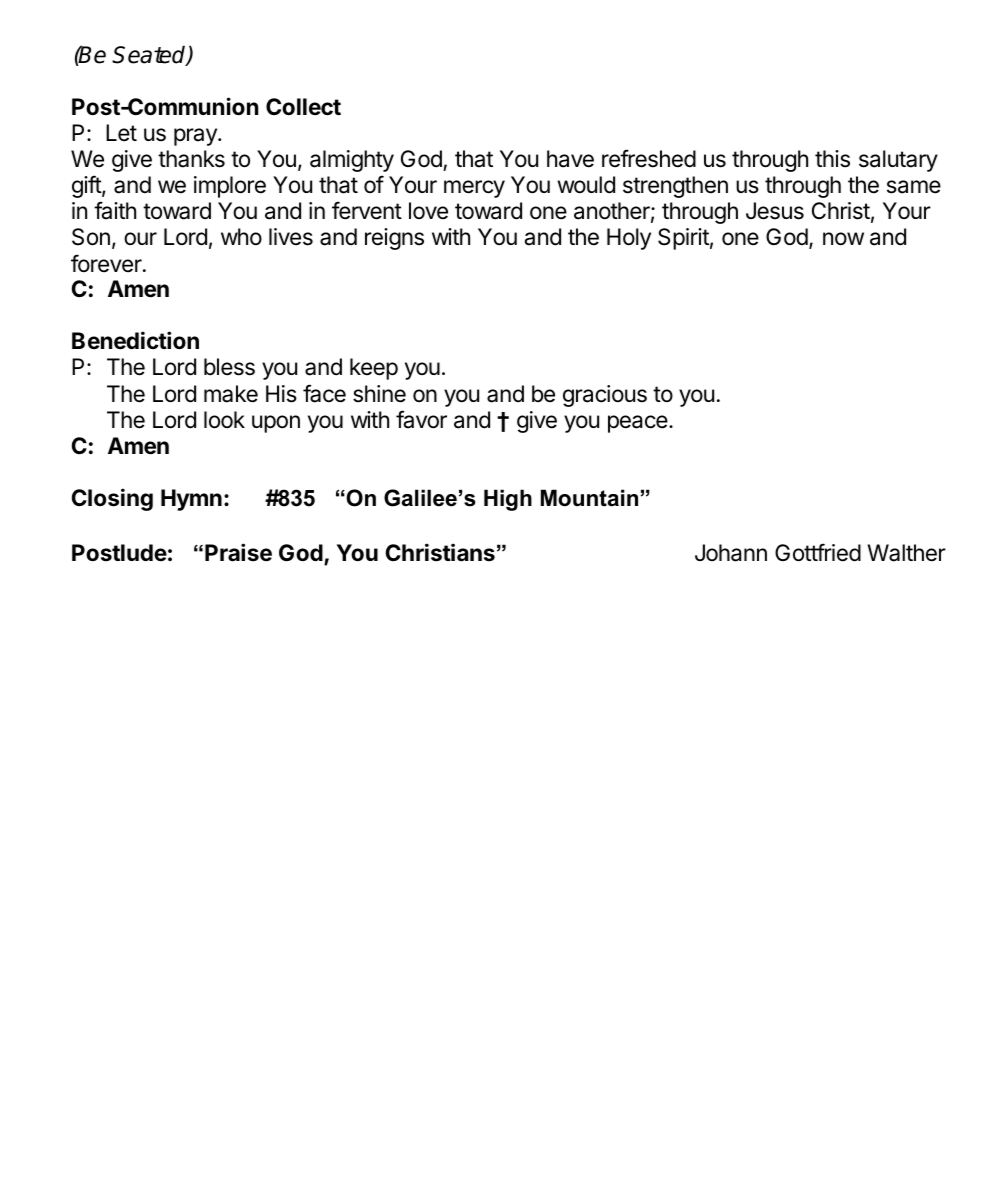  Describe the element at coordinates (196, 137) in the screenshot. I see `pray` at that location.
